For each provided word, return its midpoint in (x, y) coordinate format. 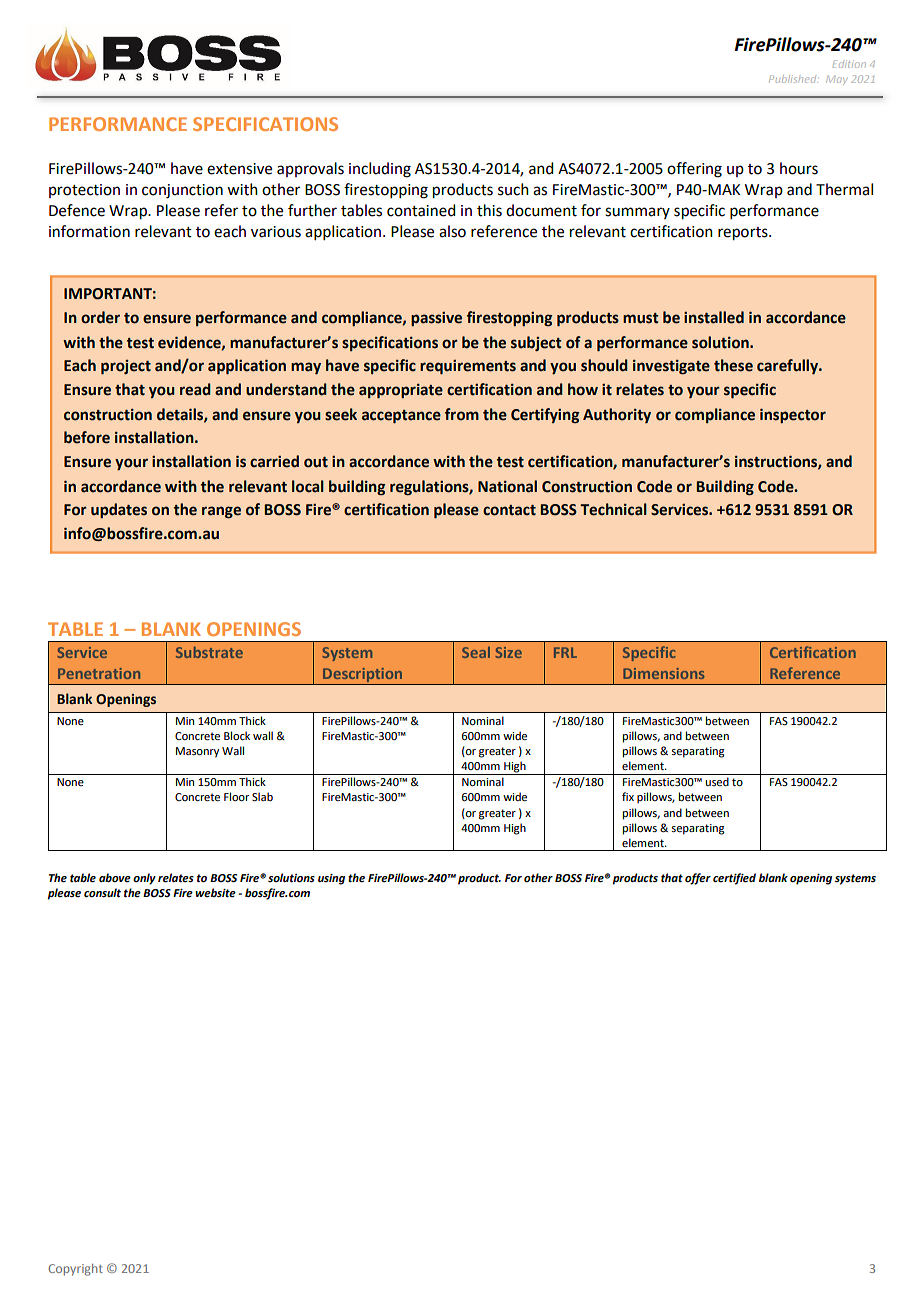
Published (793, 79)
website (215, 892)
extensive (239, 169)
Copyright (76, 1270)
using (331, 879)
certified (734, 879)
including (380, 170)
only (144, 879)
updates (119, 510)
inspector (793, 415)
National (507, 486)
